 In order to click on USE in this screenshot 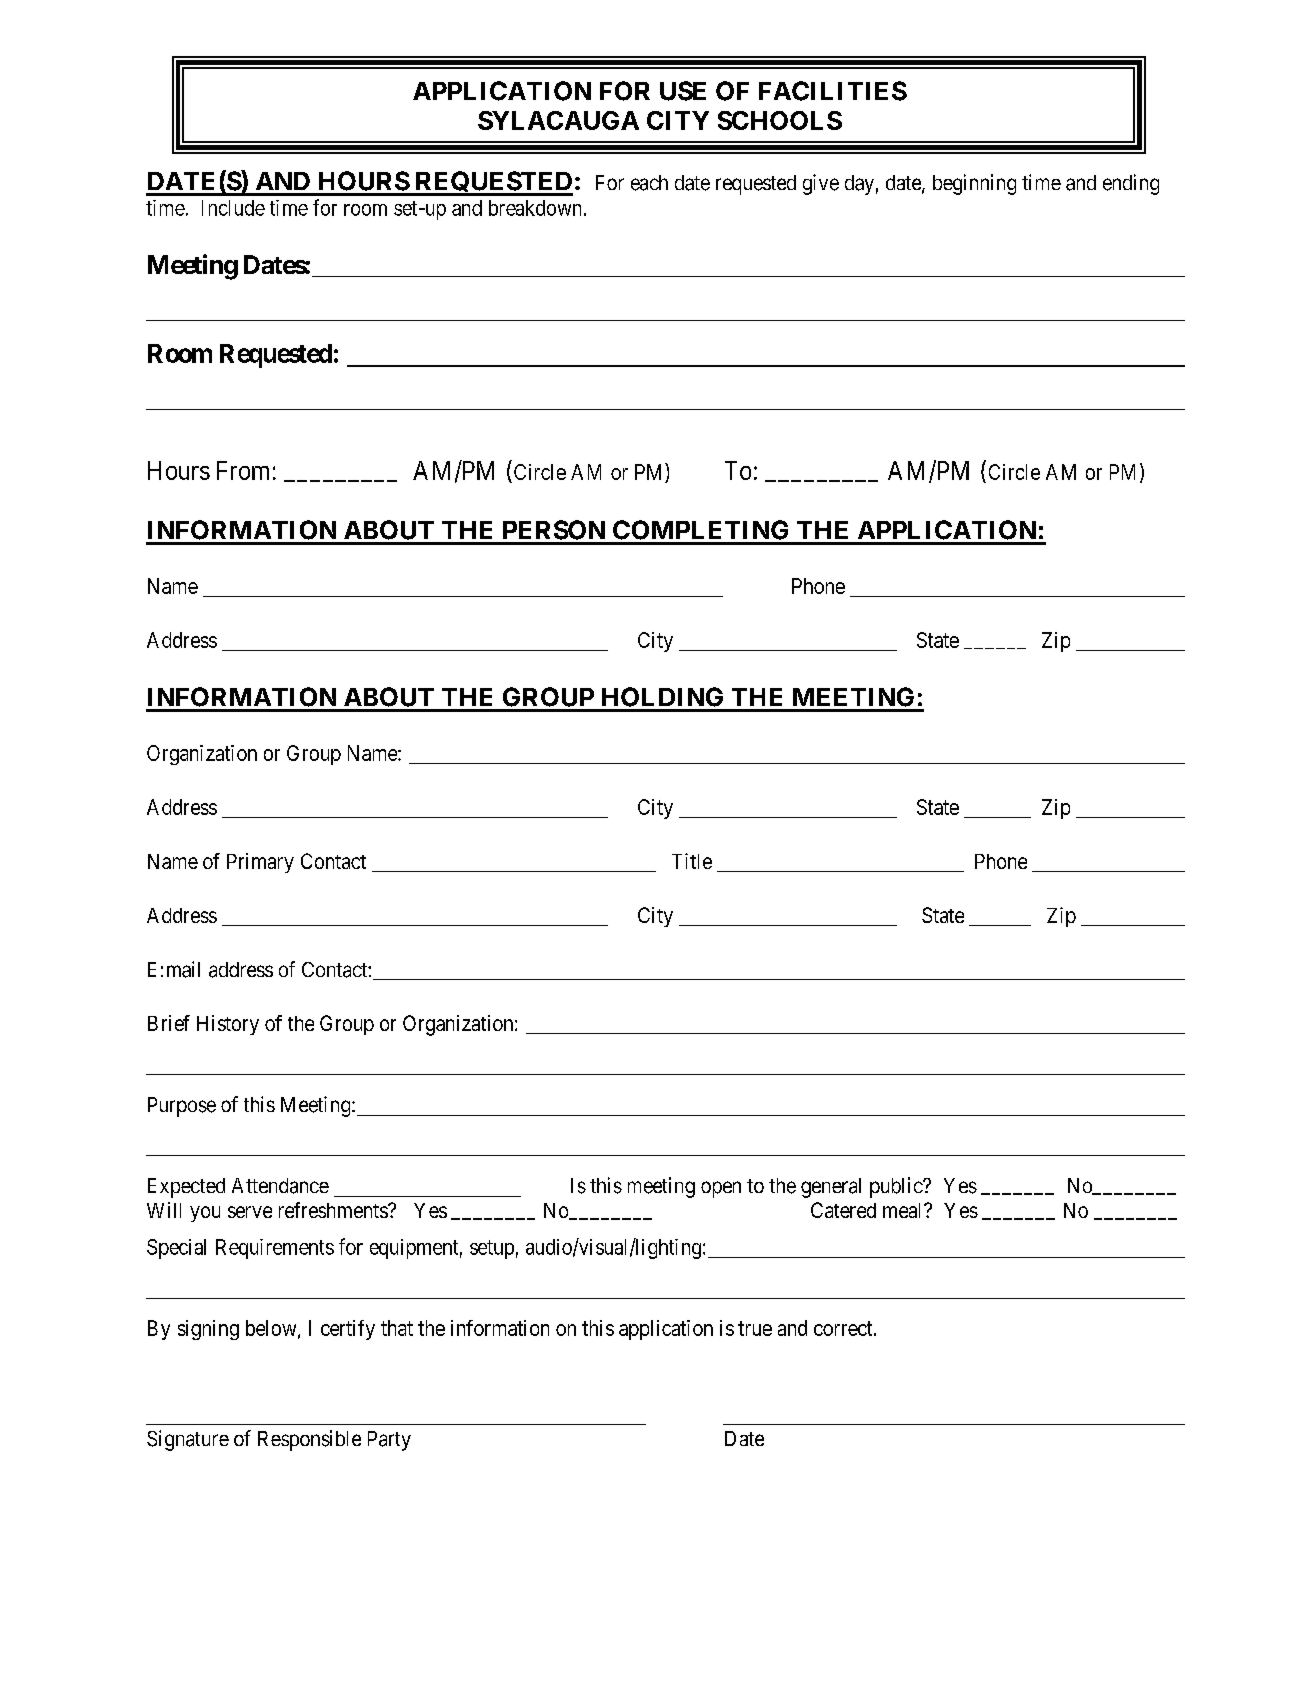, I will do `click(683, 91)`.
